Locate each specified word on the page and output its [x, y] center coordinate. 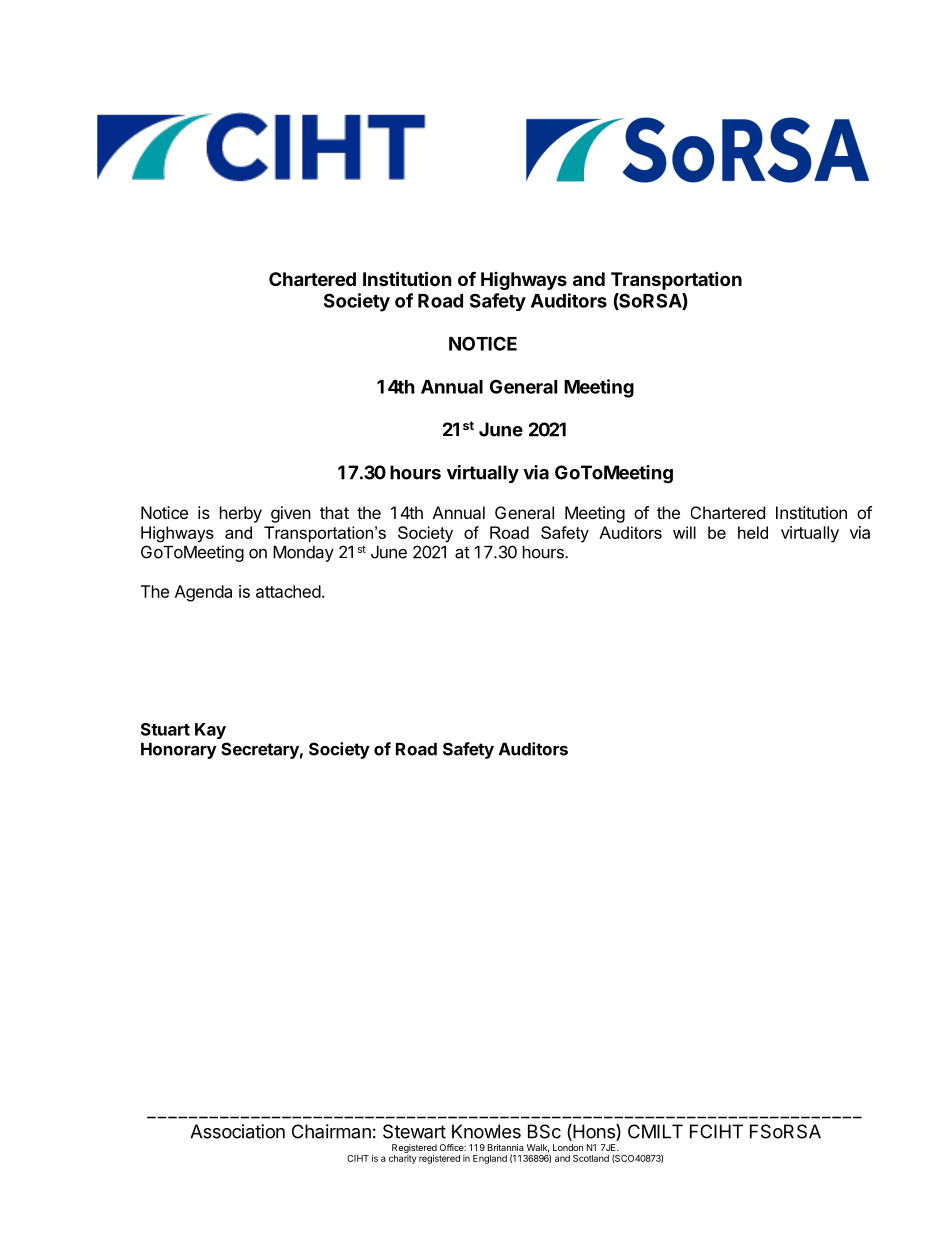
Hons [594, 1132]
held [753, 532]
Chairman [331, 1131]
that [334, 512]
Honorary [179, 751]
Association [237, 1131]
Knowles [486, 1131]
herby [241, 514]
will [684, 532]
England [490, 1159]
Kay [210, 731]
